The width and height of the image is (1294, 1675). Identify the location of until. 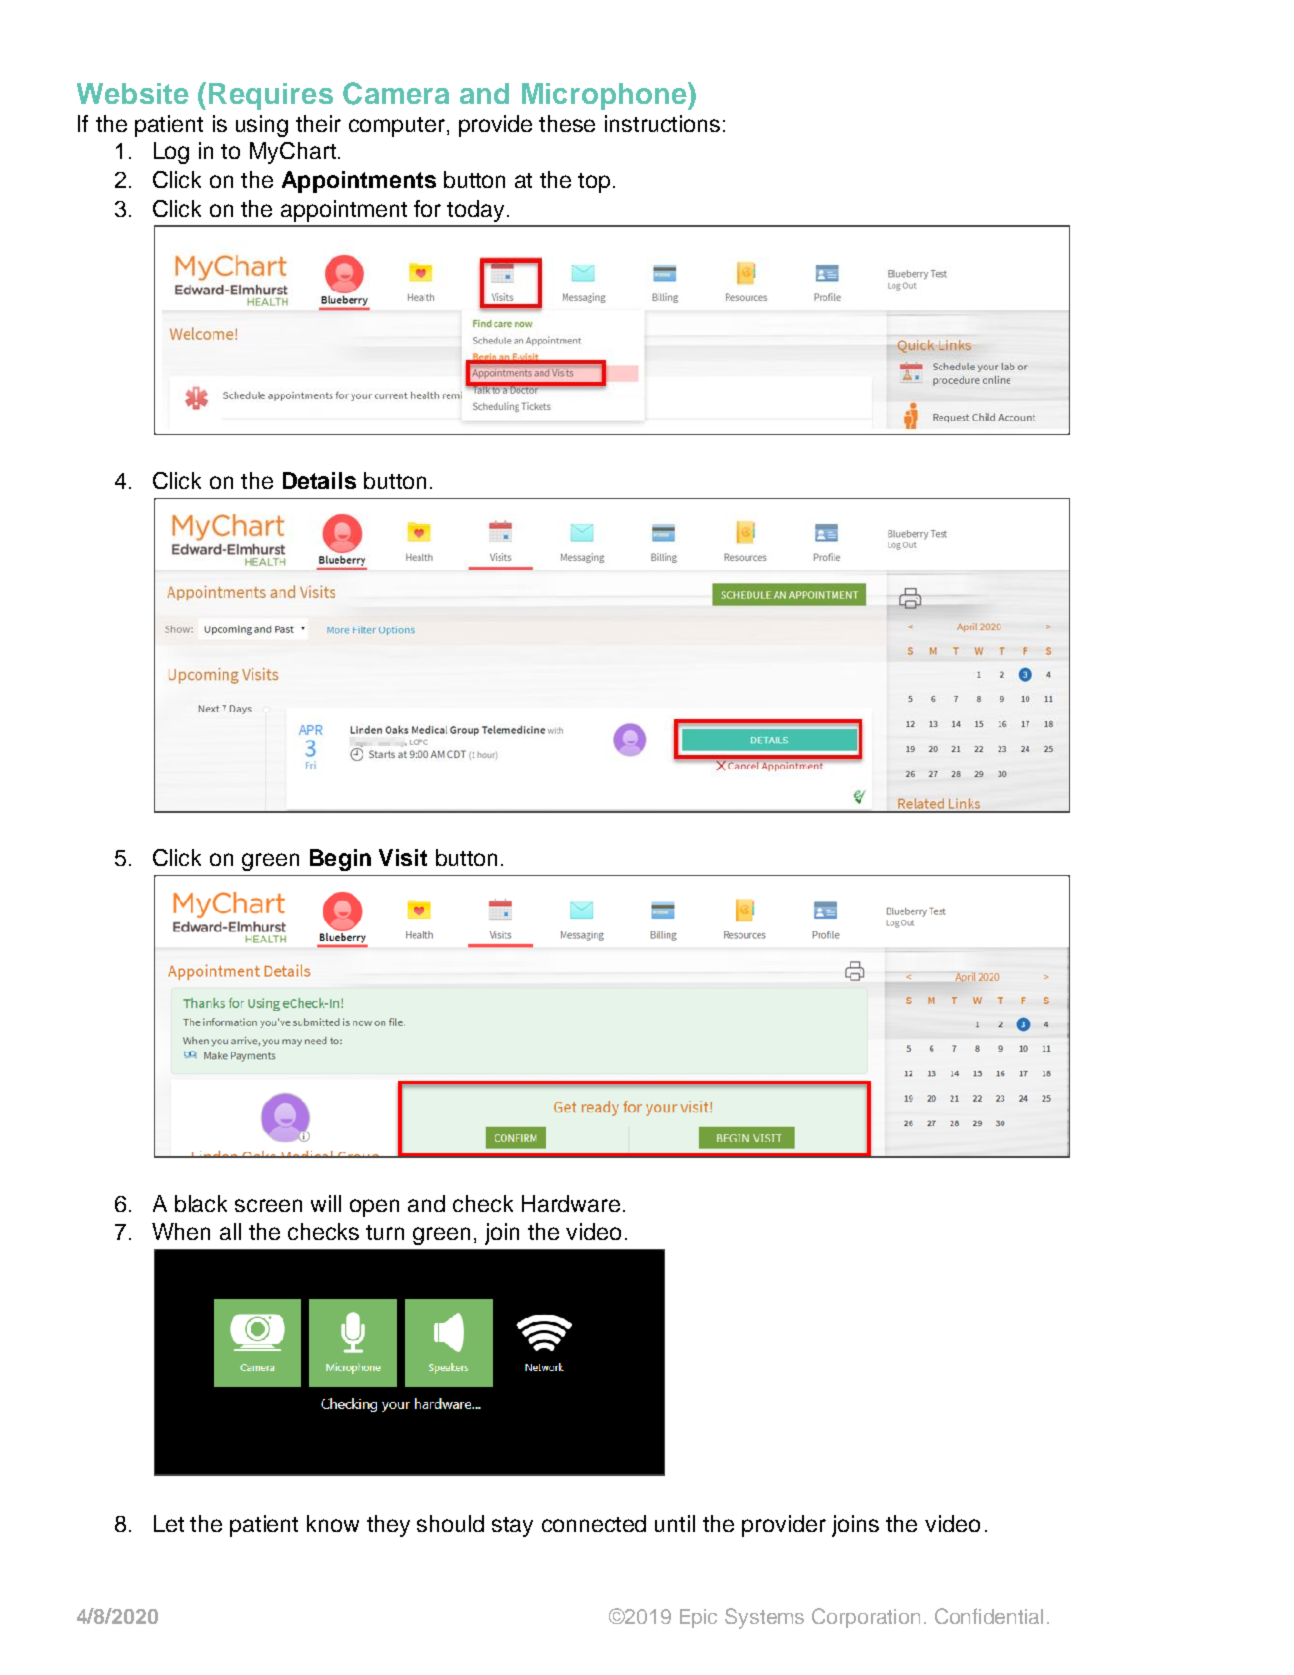
(675, 1523).
